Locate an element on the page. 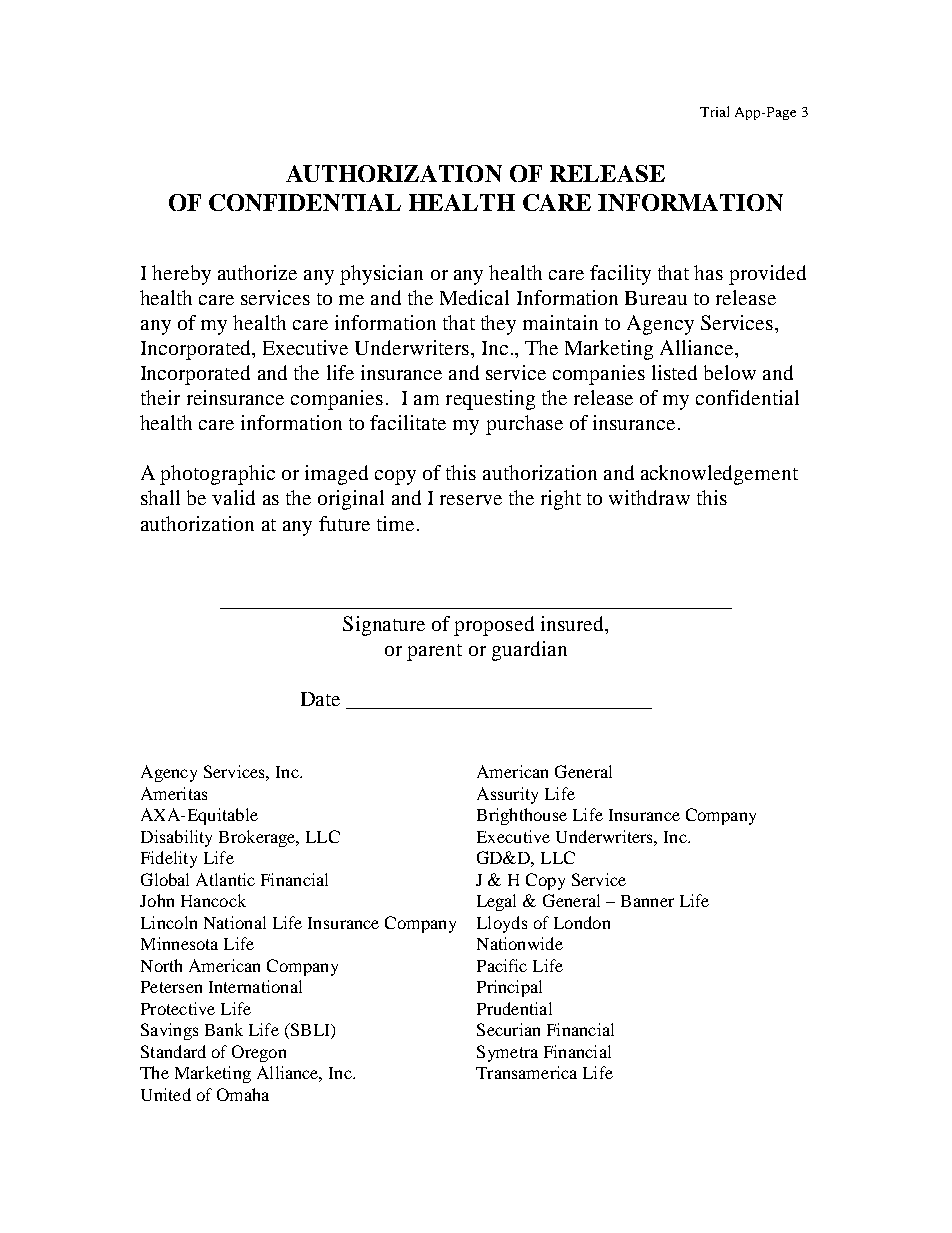 This page has width=952, height=1233. physician is located at coordinates (381, 275).
